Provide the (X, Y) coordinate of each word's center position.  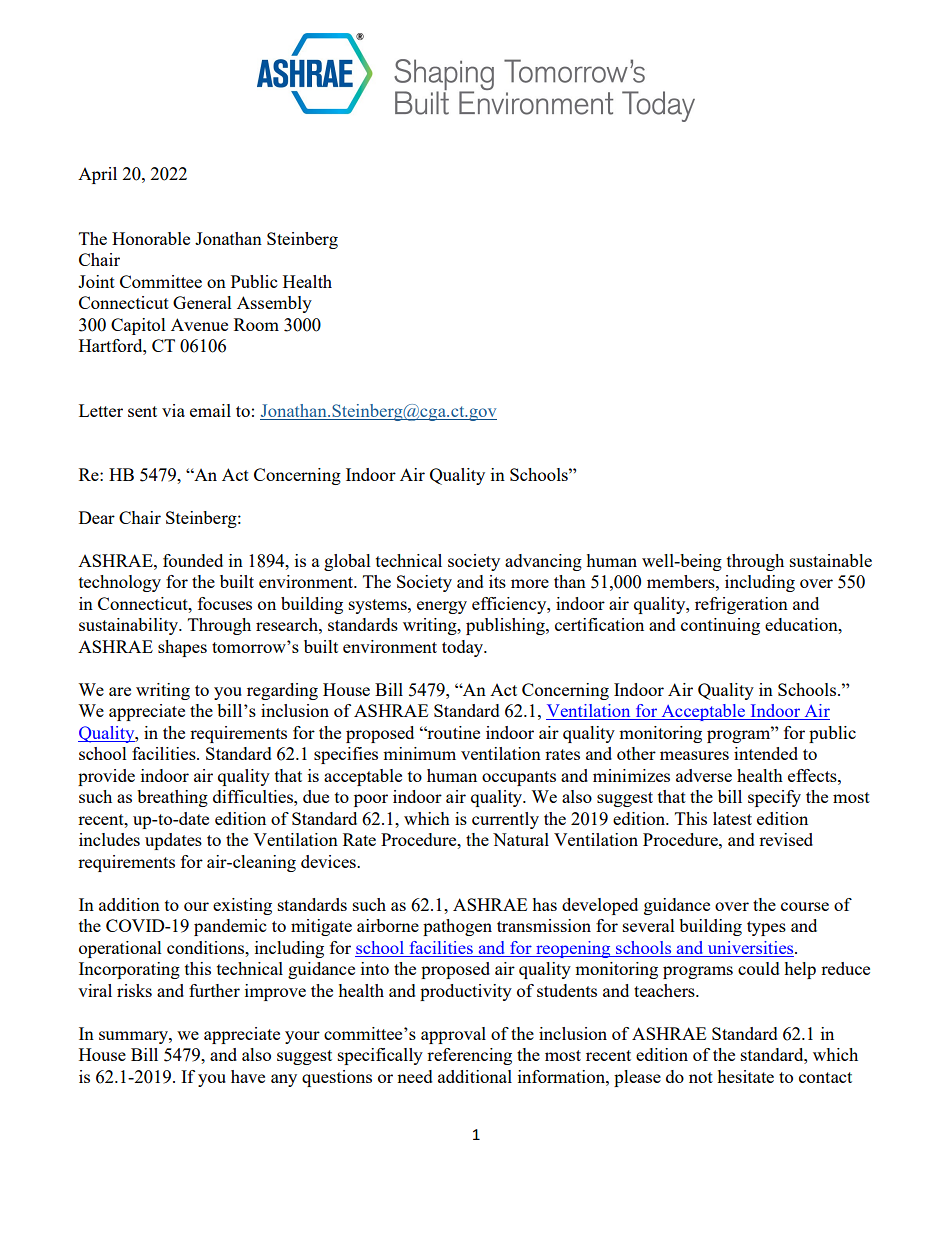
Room (256, 324)
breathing (172, 798)
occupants (519, 778)
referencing (469, 1056)
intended (766, 753)
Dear (97, 517)
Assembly (274, 304)
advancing (543, 562)
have (248, 1076)
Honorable (151, 238)
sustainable (831, 560)
